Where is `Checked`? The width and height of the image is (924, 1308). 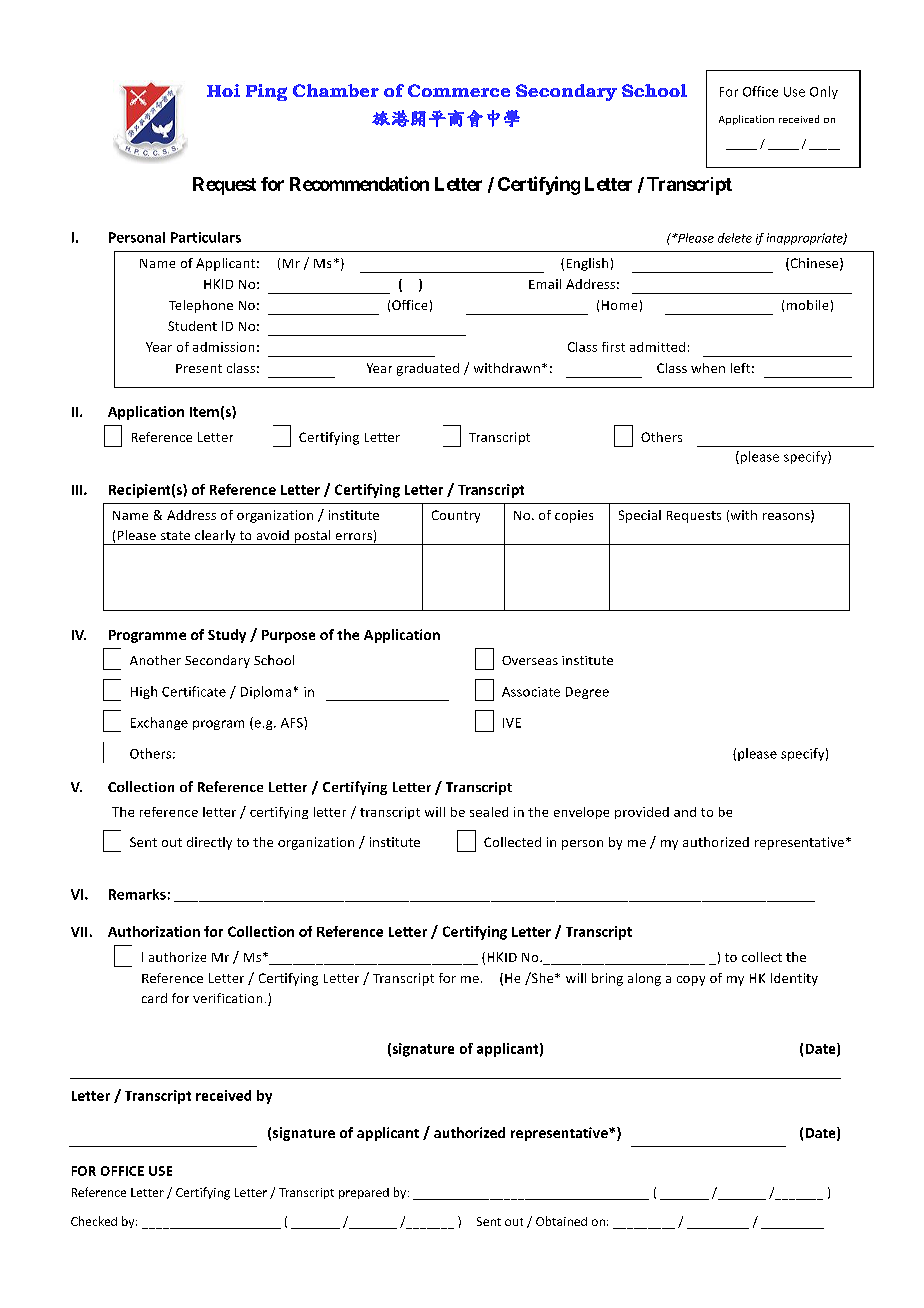 Checked is located at coordinates (94, 1221).
